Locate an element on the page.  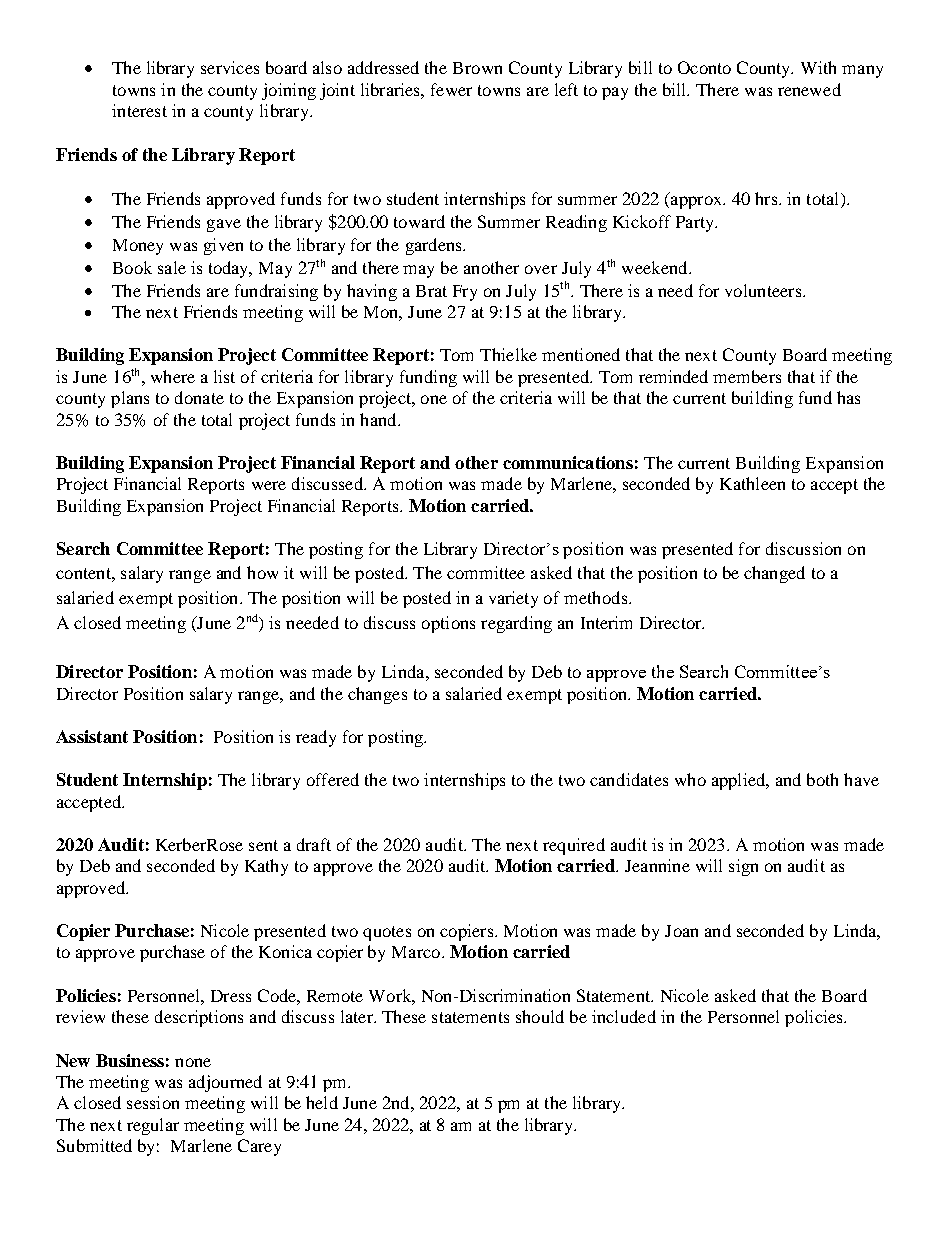
Assistant is located at coordinates (92, 736).
